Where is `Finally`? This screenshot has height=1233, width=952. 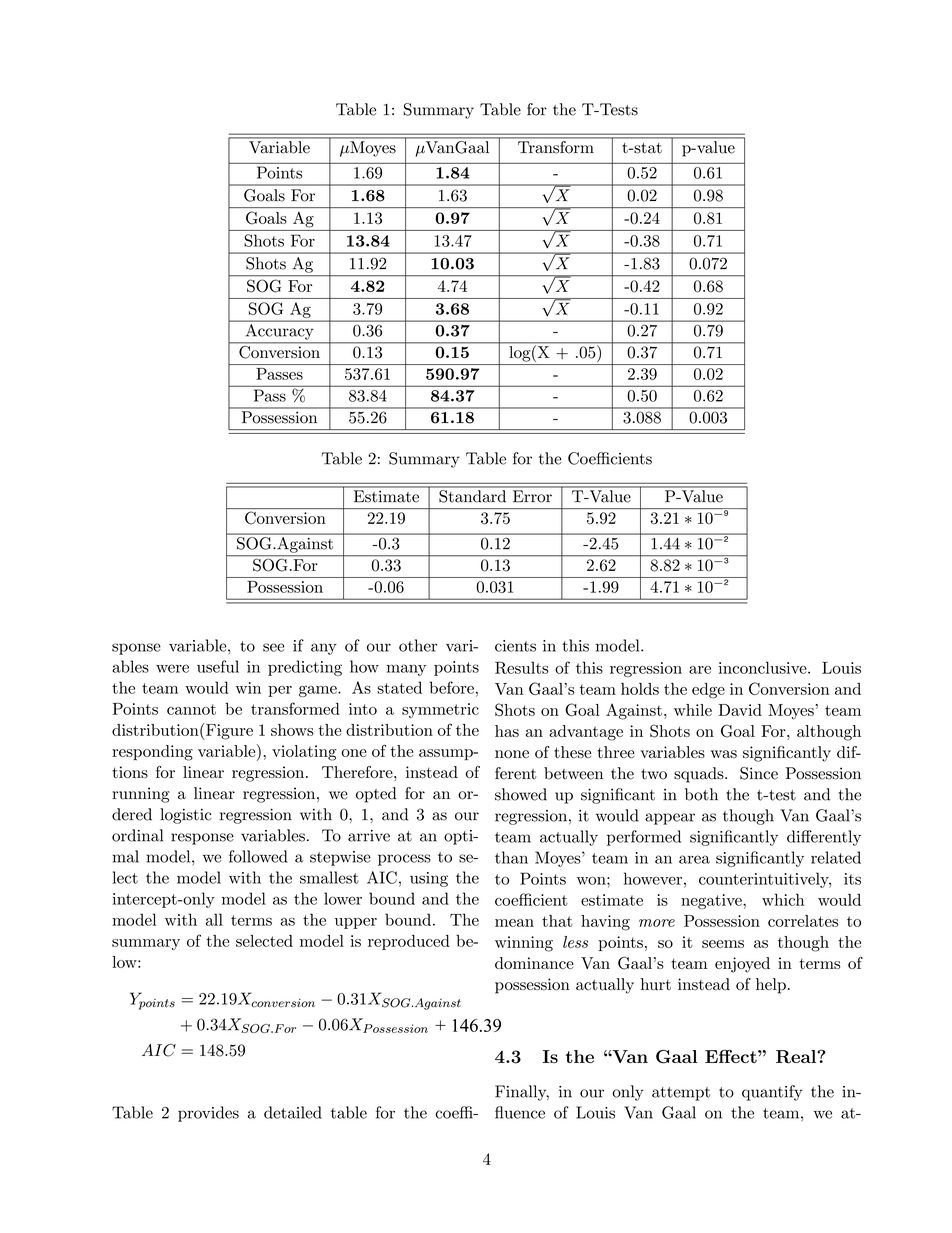
Finally is located at coordinates (522, 1093).
